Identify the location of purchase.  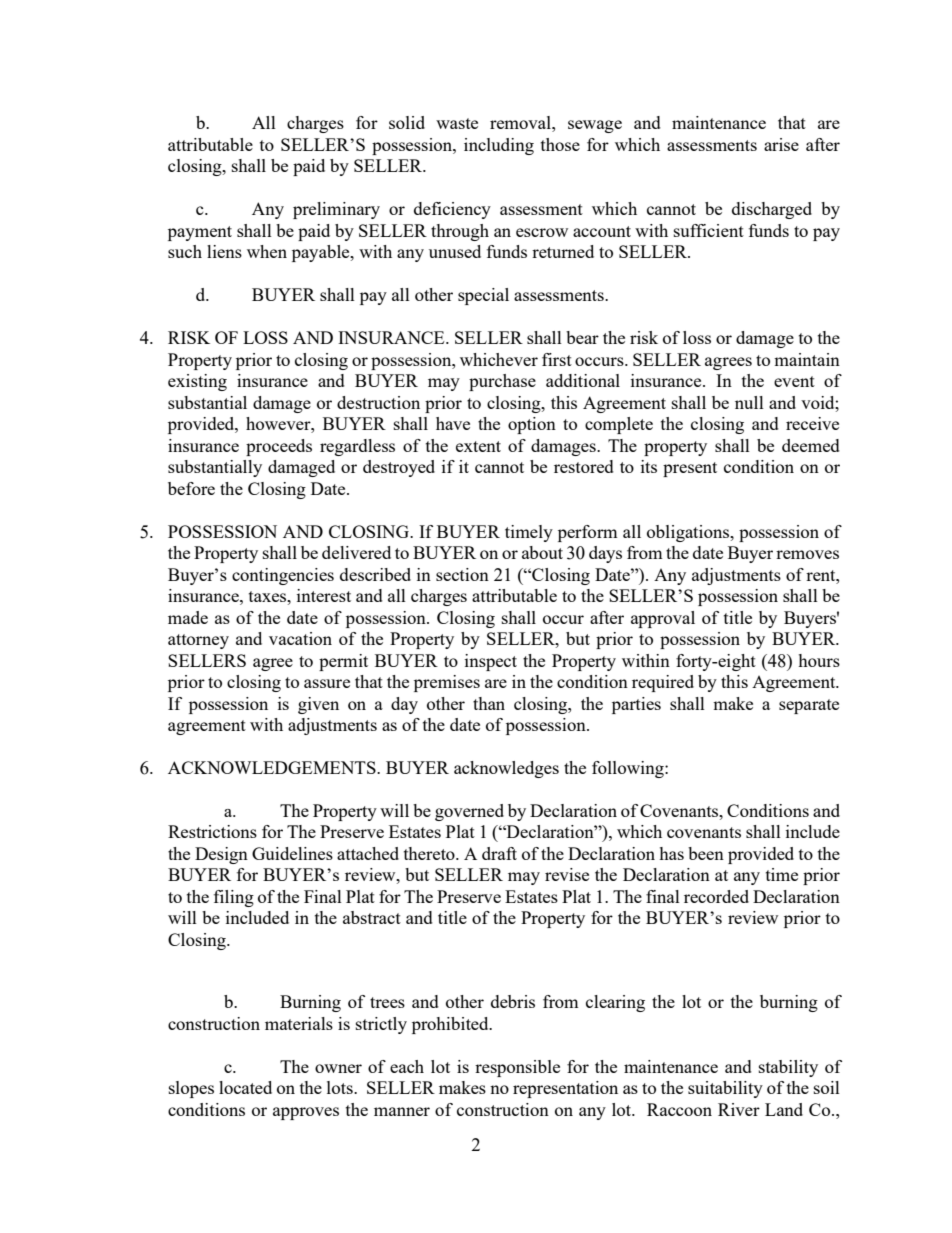
(502, 382).
